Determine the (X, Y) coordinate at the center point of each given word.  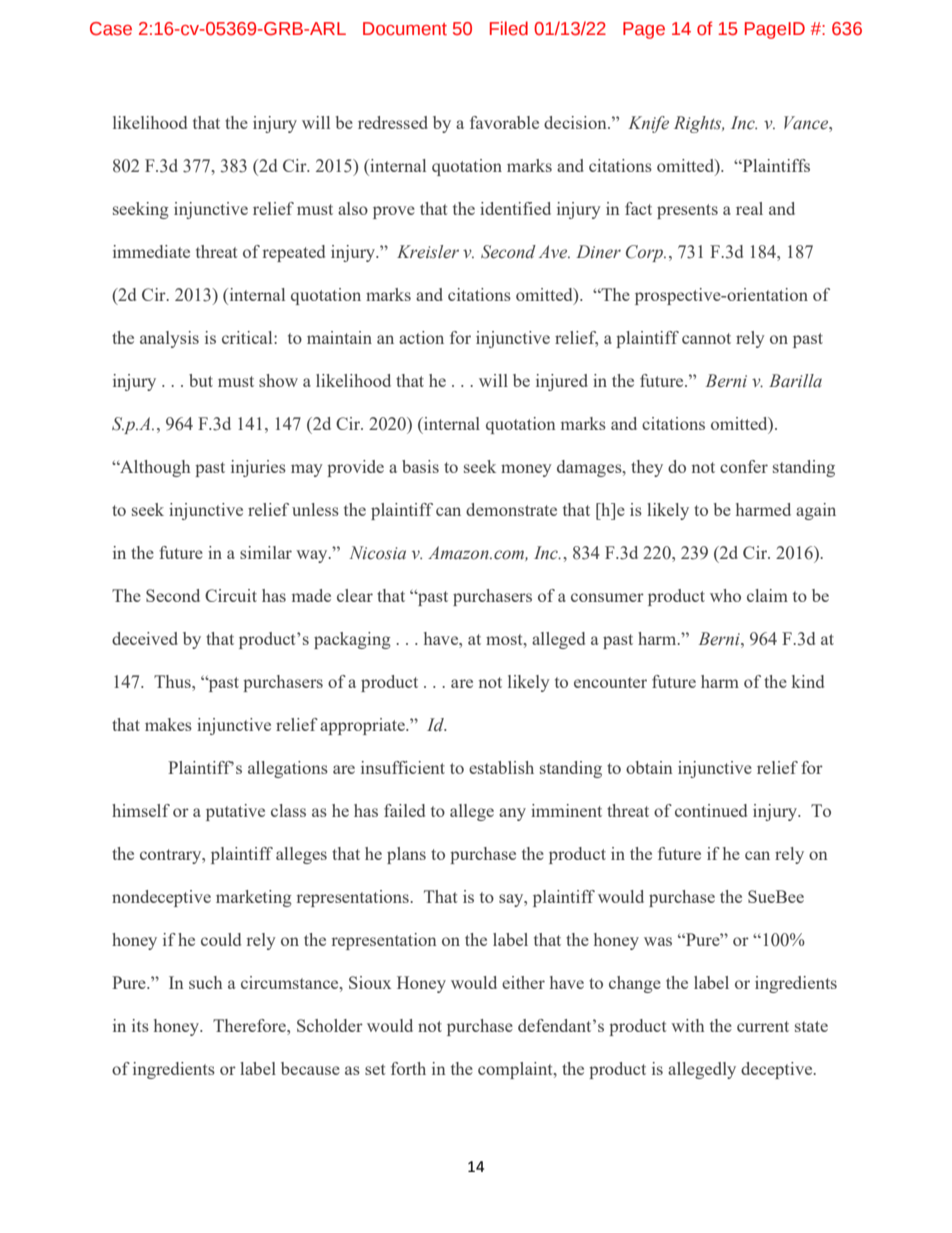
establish (501, 767)
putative (235, 812)
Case (111, 29)
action (421, 337)
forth (408, 1068)
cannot (706, 338)
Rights (699, 124)
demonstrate (511, 509)
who (725, 595)
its (140, 1025)
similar (266, 552)
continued (711, 810)
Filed (509, 28)
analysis (169, 339)
